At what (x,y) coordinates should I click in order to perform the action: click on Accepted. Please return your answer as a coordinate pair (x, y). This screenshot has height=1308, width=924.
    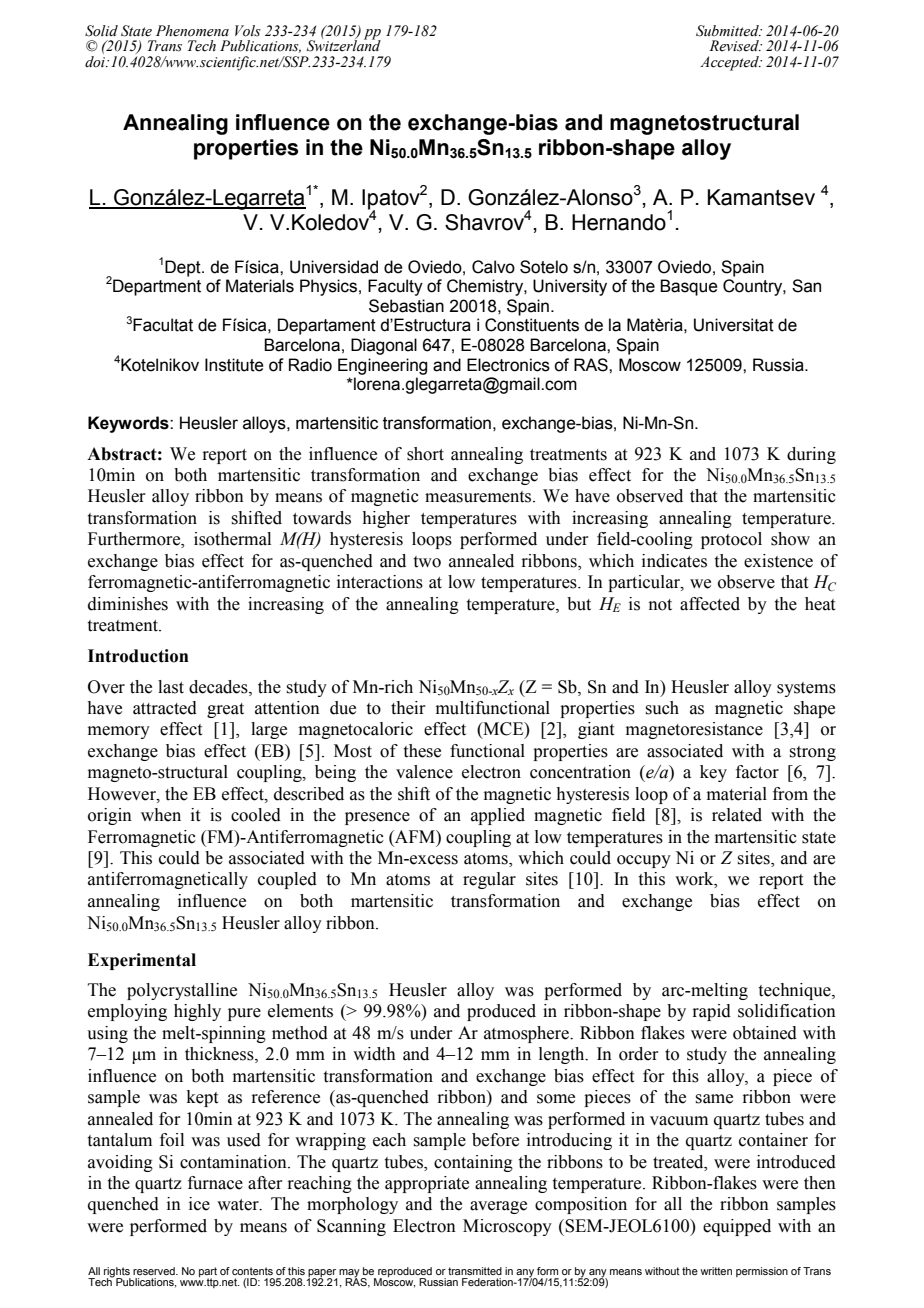
    Looking at the image, I should click on (730, 63).
